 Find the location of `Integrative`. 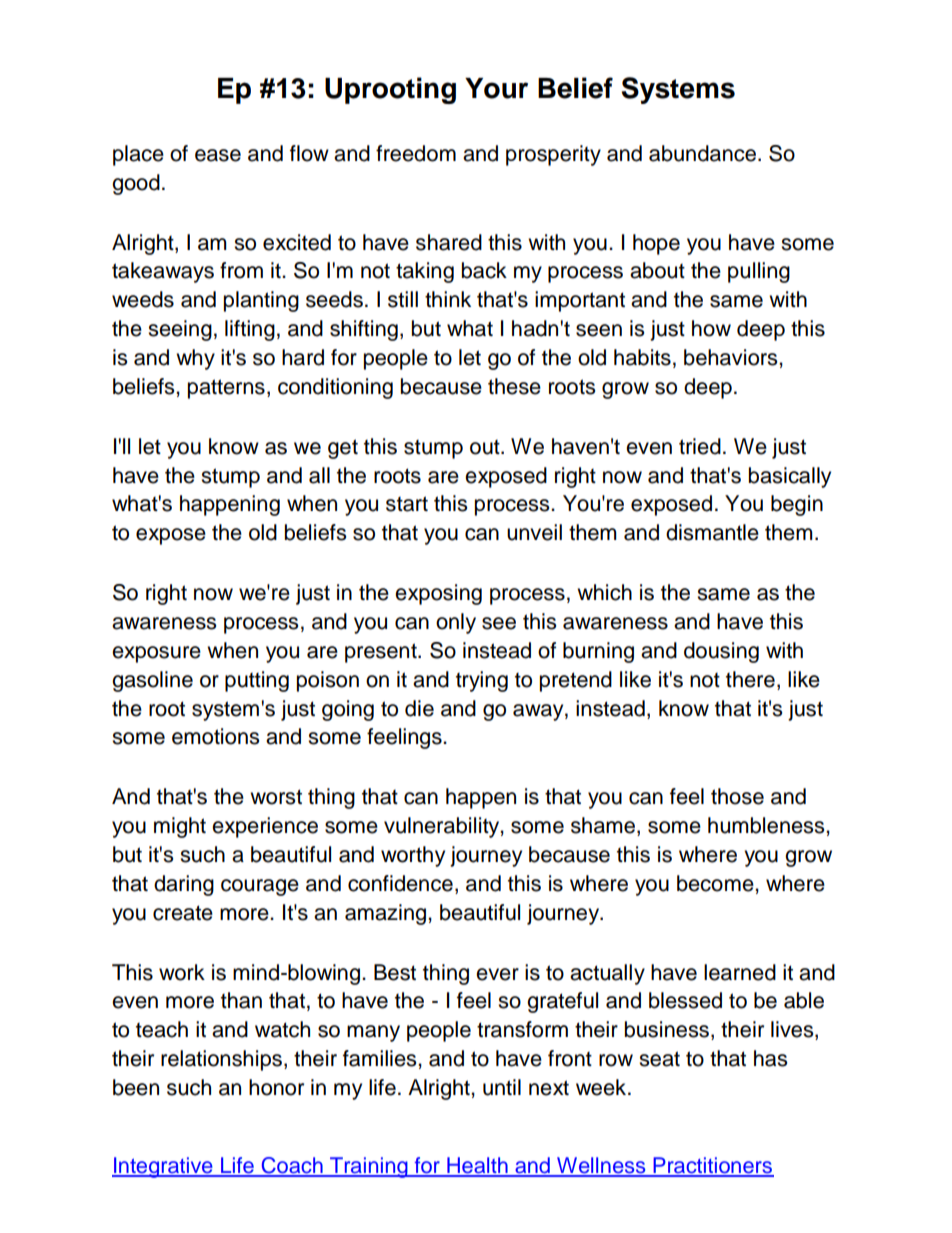

Integrative is located at coordinates (163, 1167).
